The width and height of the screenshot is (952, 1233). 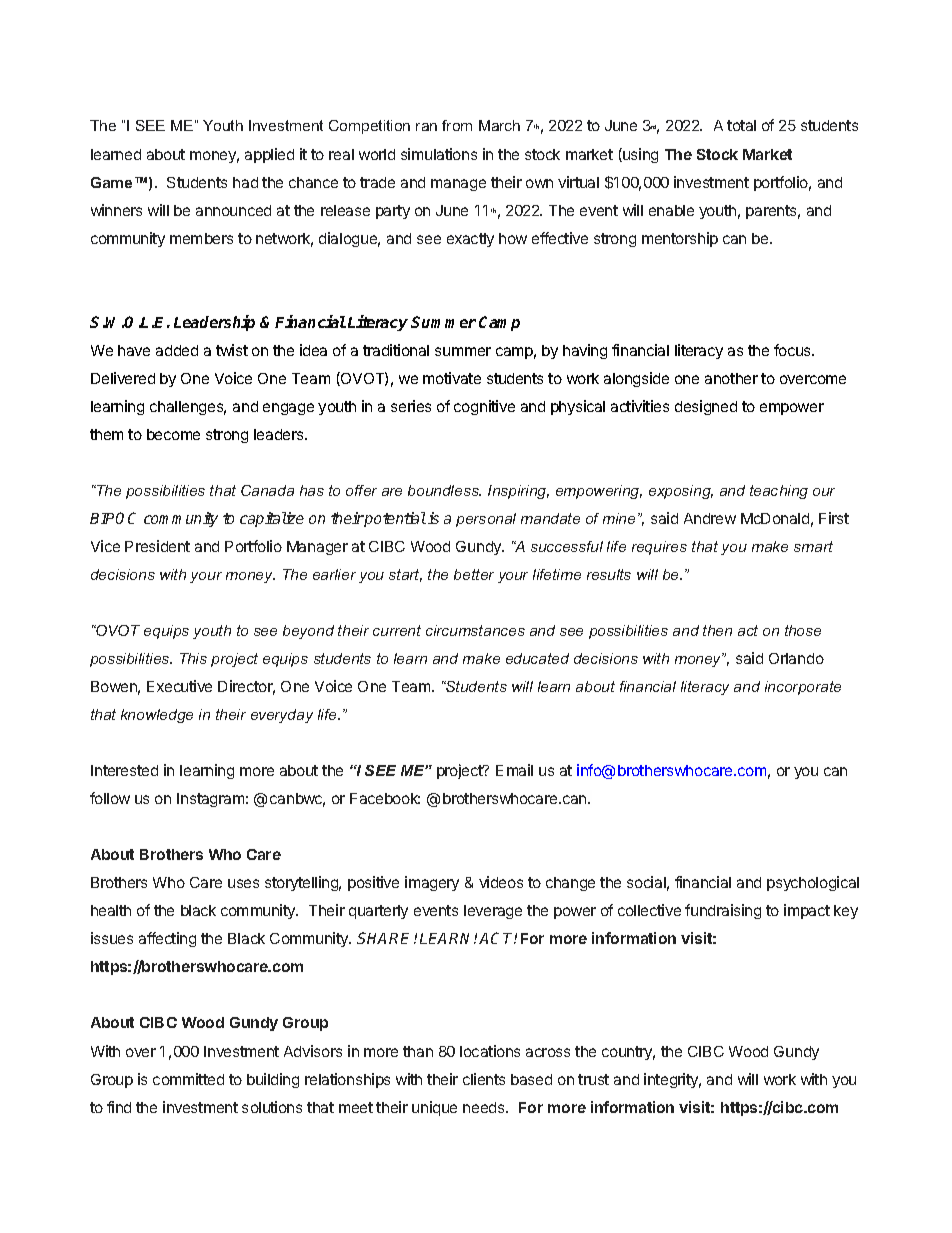 What do you see at coordinates (803, 688) in the screenshot?
I see `incorporate` at bounding box center [803, 688].
